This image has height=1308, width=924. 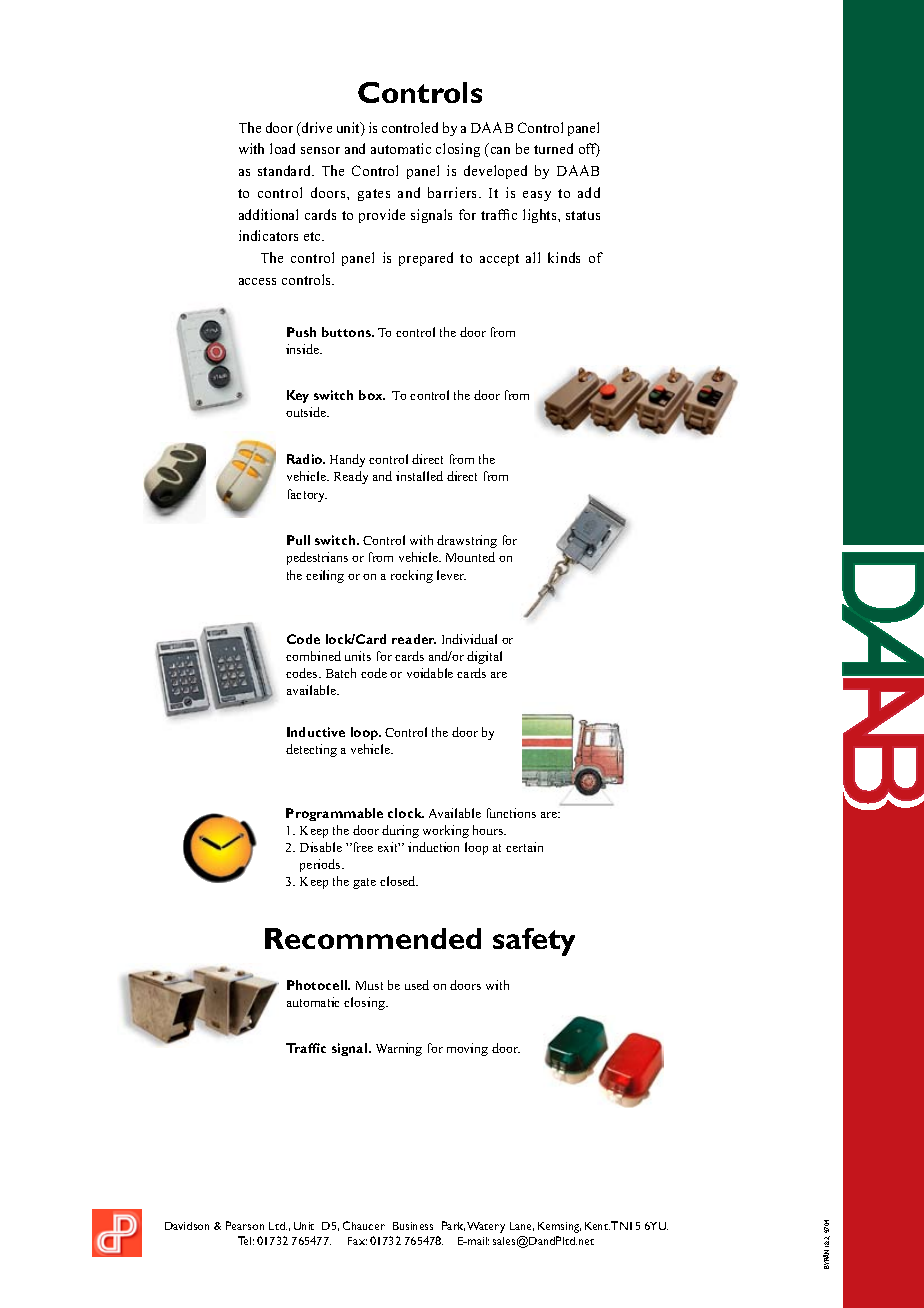 What do you see at coordinates (282, 148) in the image?
I see `load` at bounding box center [282, 148].
